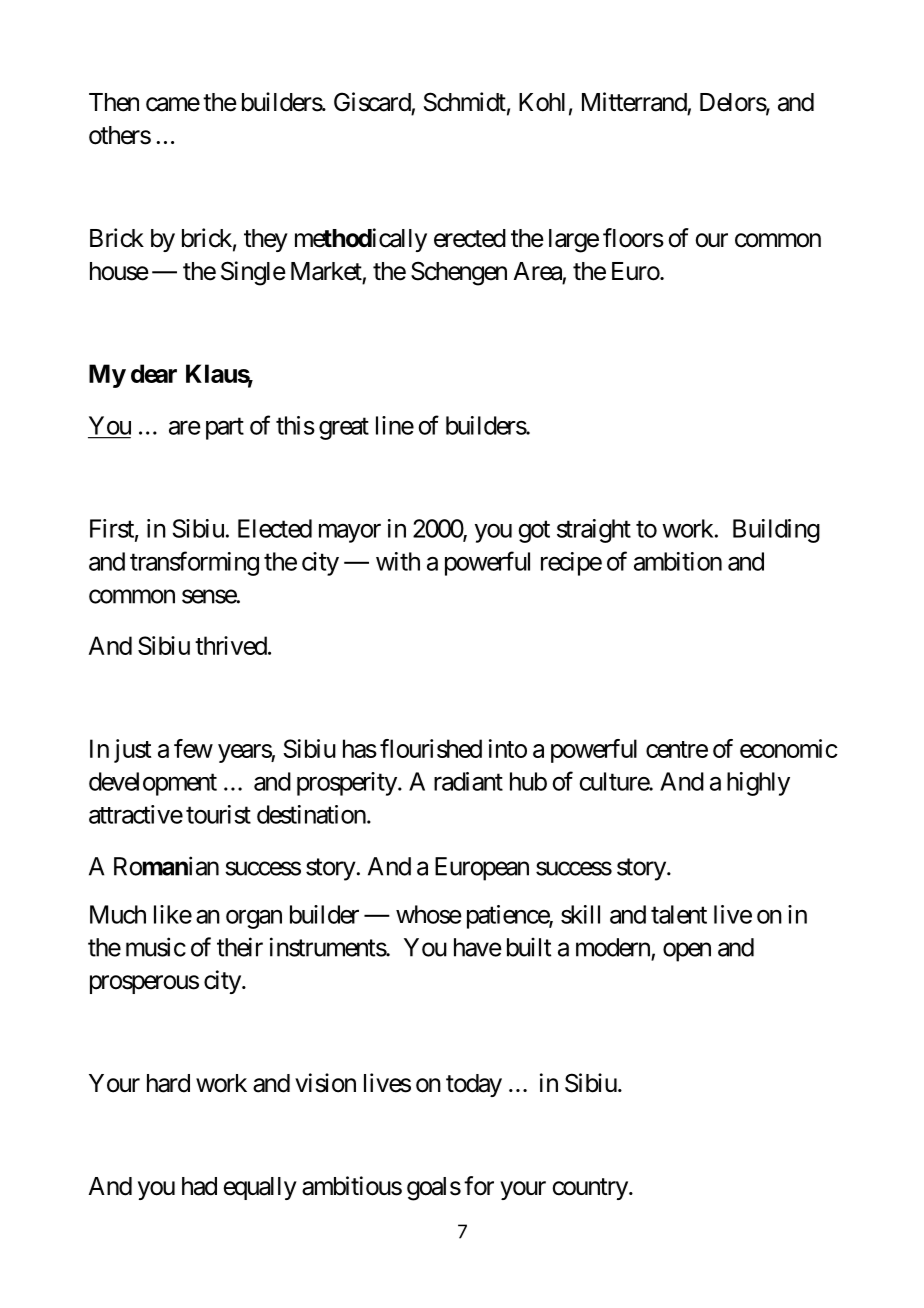 The image size is (924, 1308). What do you see at coordinates (678, 561) in the image?
I see `ambition` at bounding box center [678, 561].
